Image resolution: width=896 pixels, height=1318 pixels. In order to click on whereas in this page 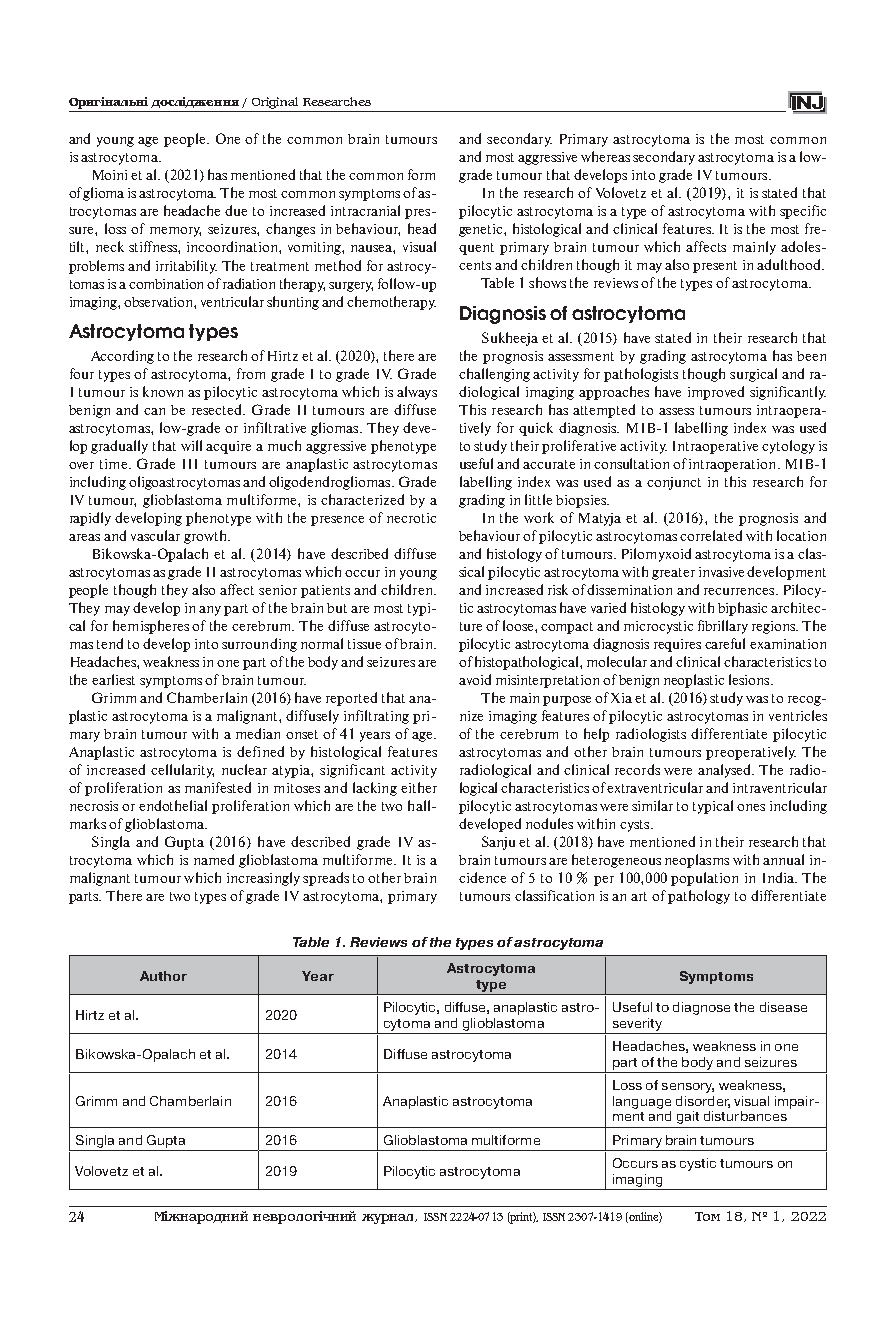, I will do `click(605, 156)`.
